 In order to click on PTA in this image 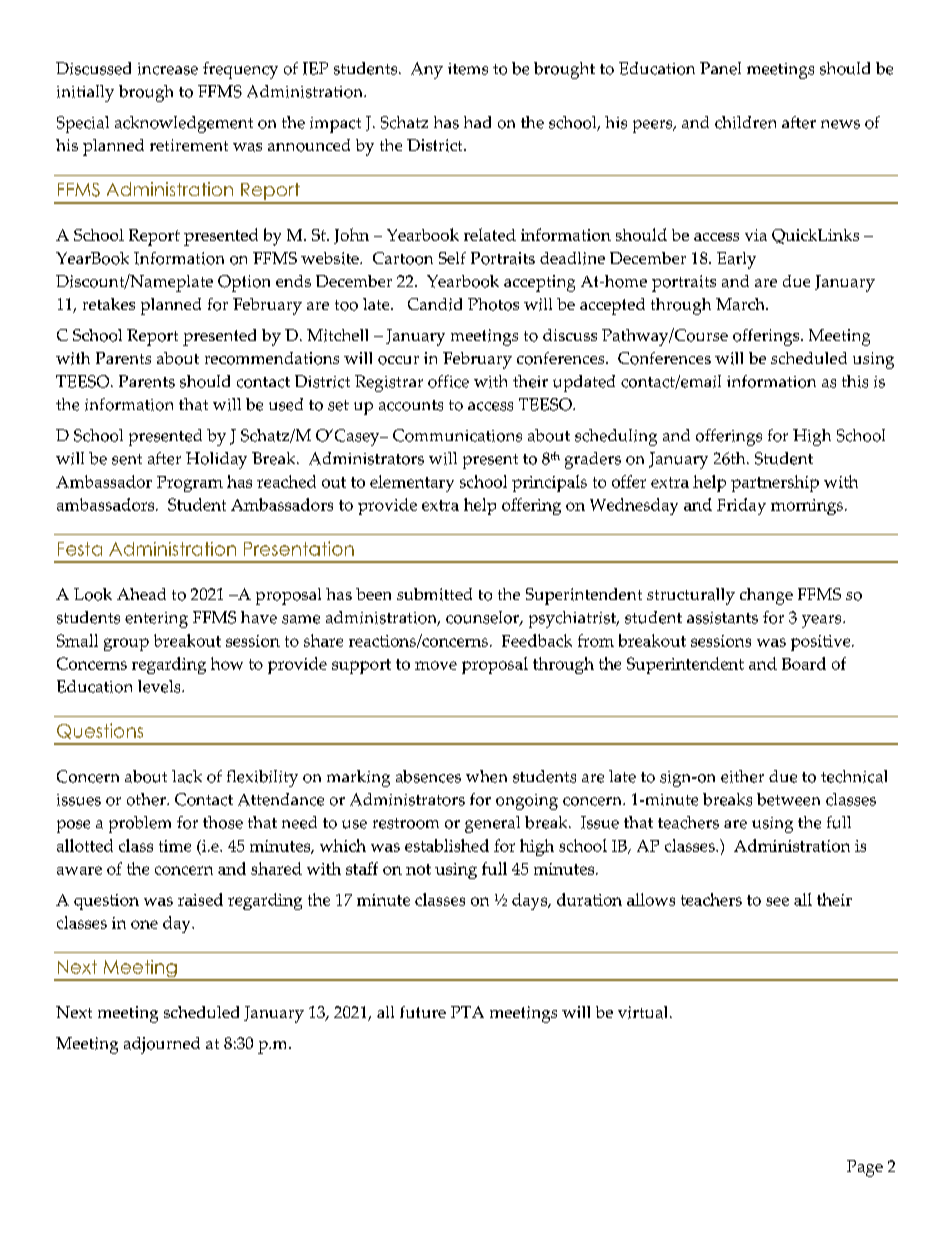, I will do `click(467, 1012)`.
